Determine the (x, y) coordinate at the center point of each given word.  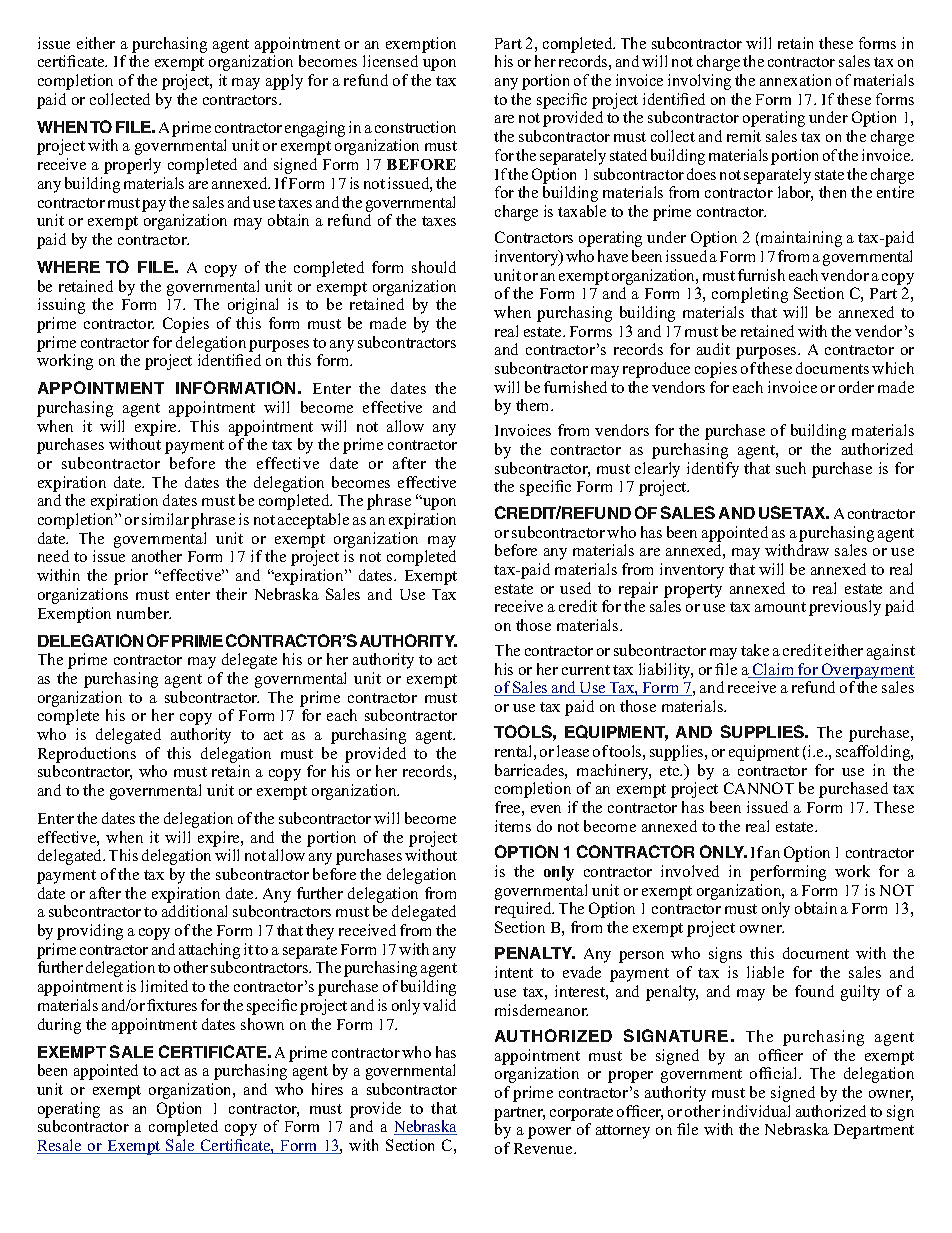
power (549, 1133)
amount (780, 607)
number (144, 613)
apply (284, 82)
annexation (795, 80)
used (575, 588)
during (59, 1026)
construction (415, 127)
